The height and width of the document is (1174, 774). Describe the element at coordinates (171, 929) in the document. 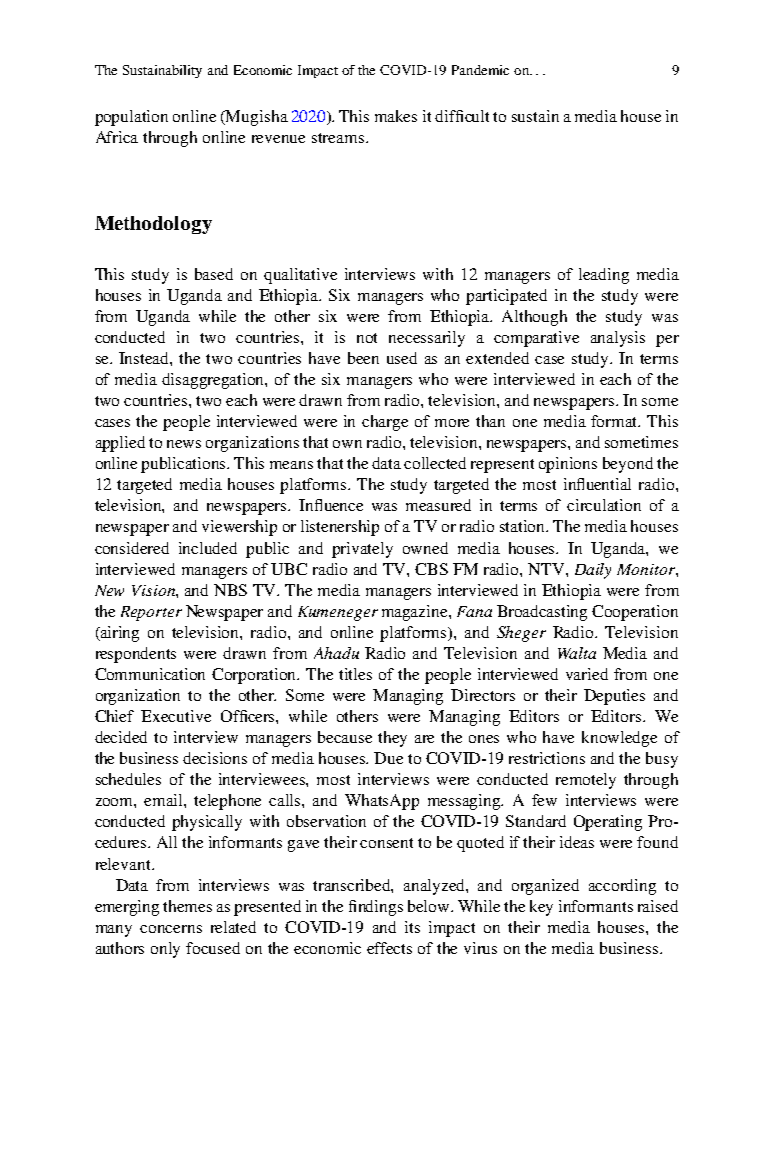

I see `concerns` at that location.
